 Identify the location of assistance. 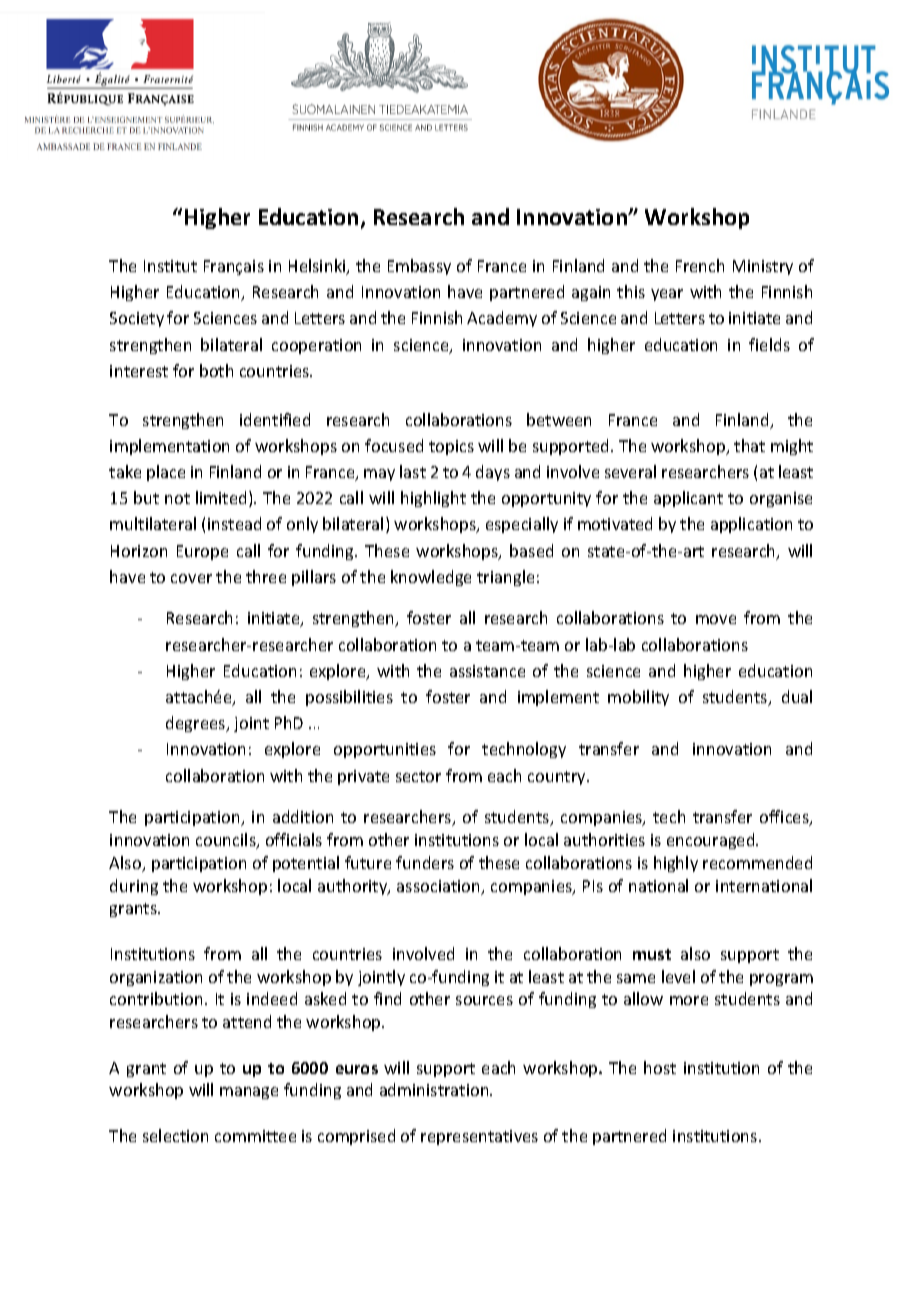
(487, 671).
